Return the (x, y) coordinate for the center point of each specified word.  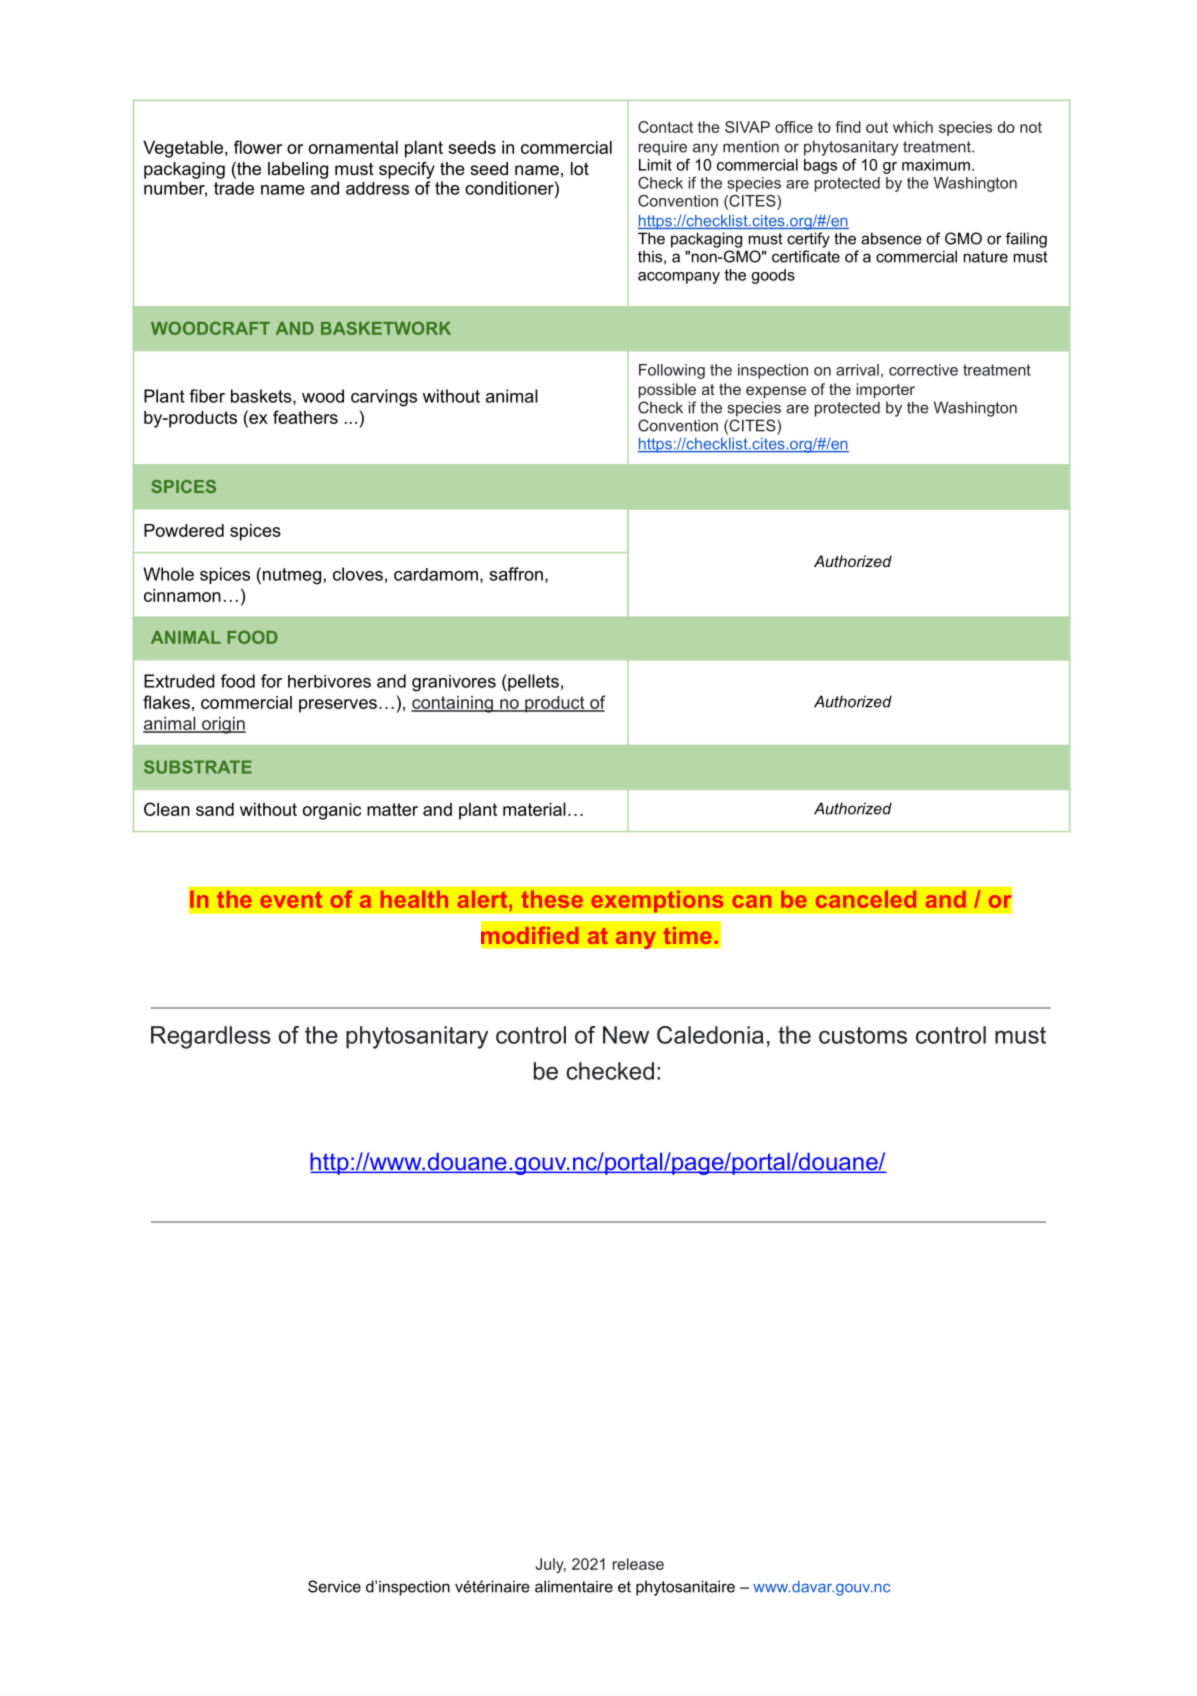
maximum (936, 165)
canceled (866, 899)
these (552, 899)
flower (258, 147)
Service (334, 1586)
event (291, 899)
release (638, 1564)
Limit (655, 165)
